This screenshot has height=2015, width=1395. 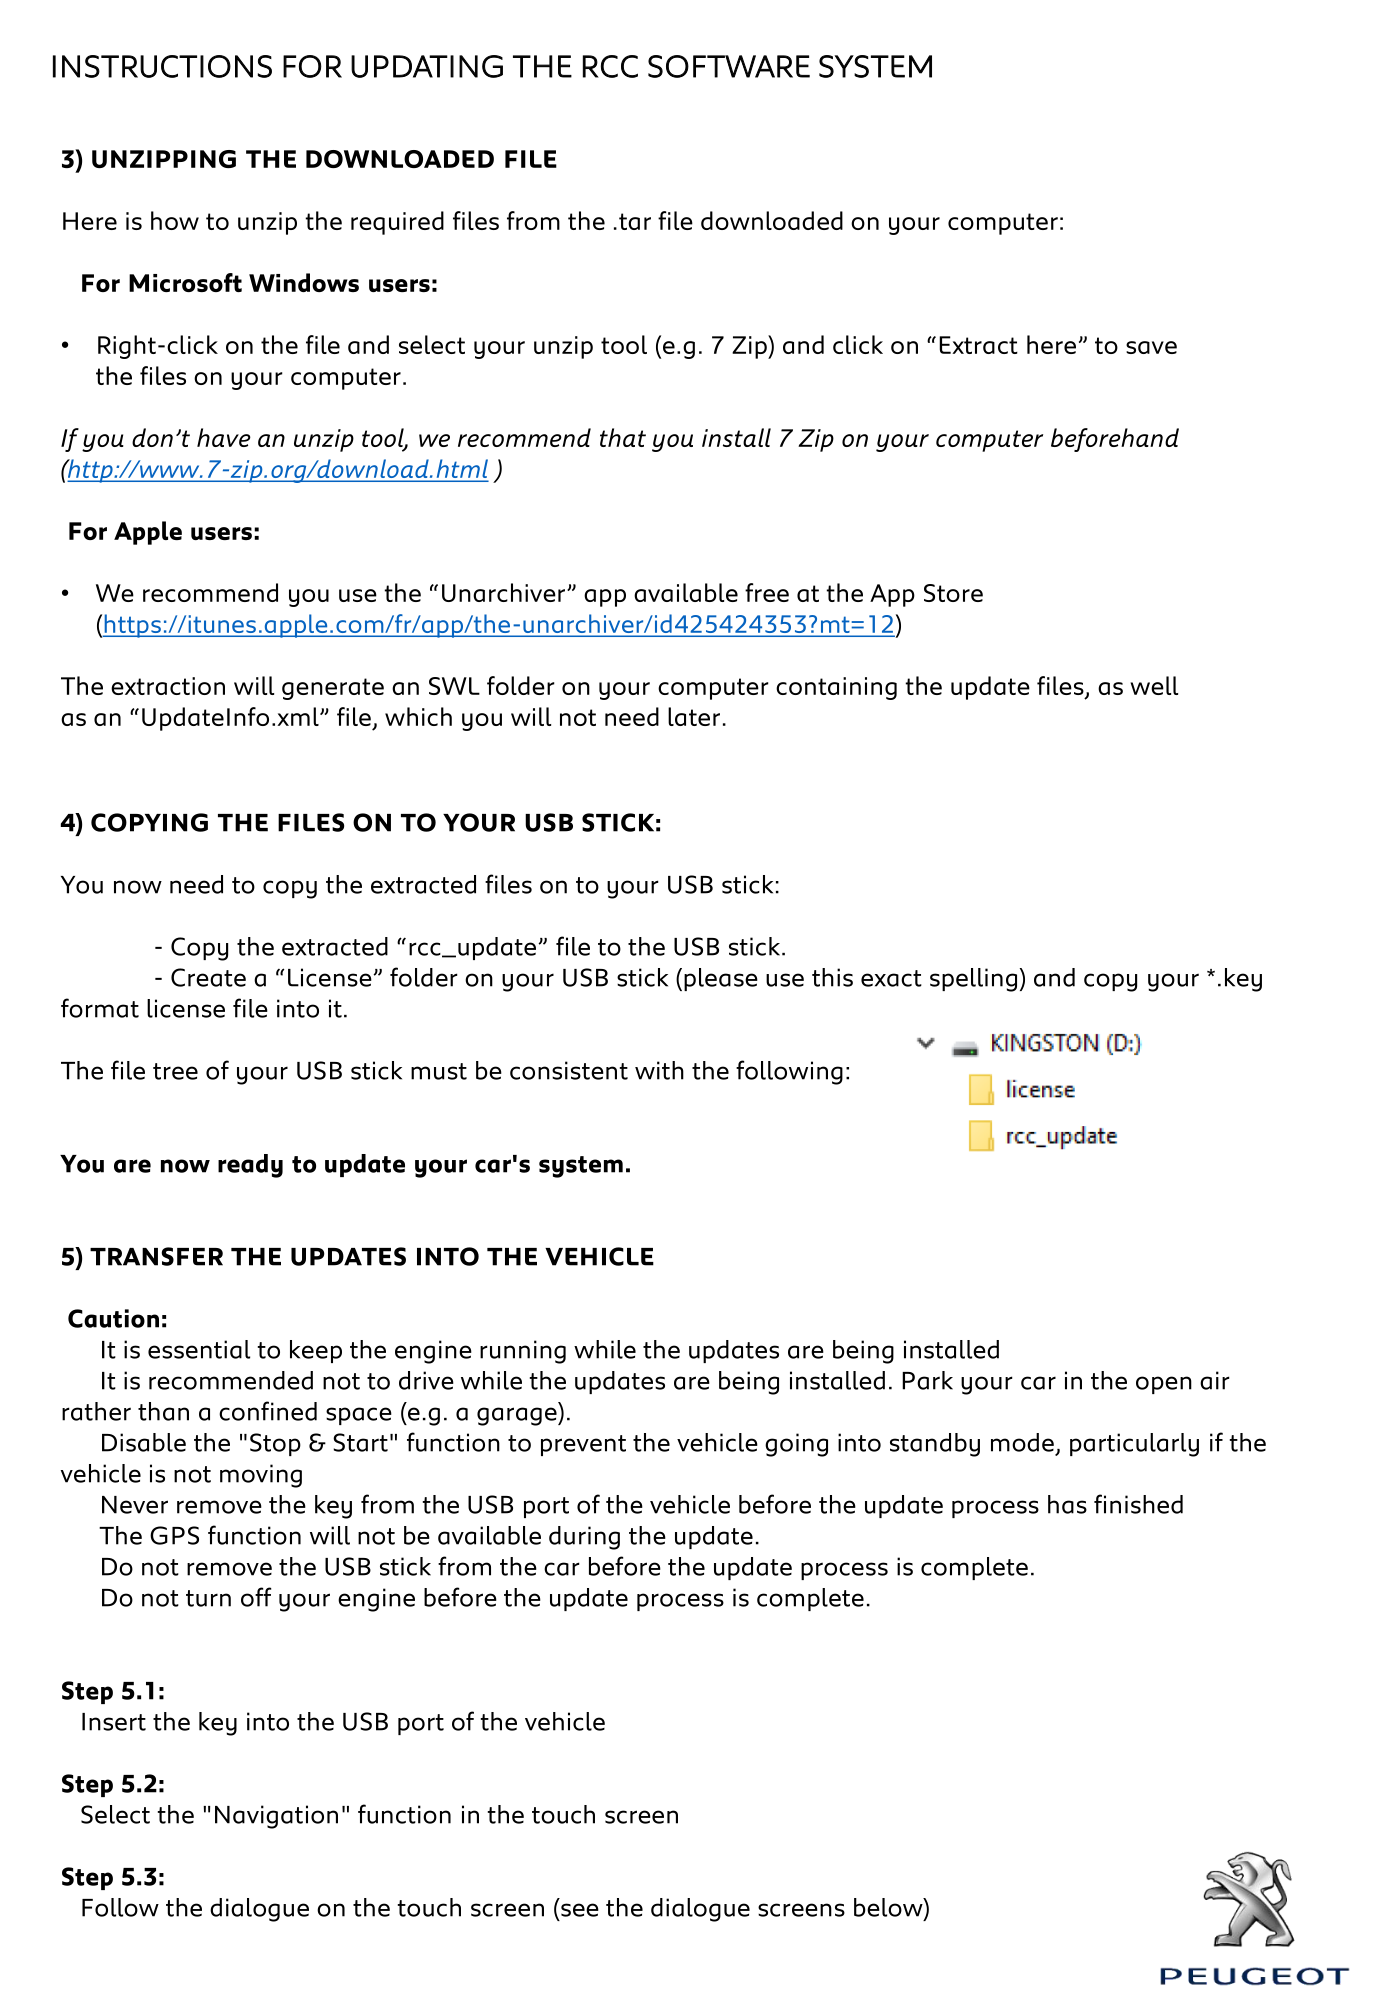 What do you see at coordinates (333, 689) in the screenshot?
I see `generate` at bounding box center [333, 689].
